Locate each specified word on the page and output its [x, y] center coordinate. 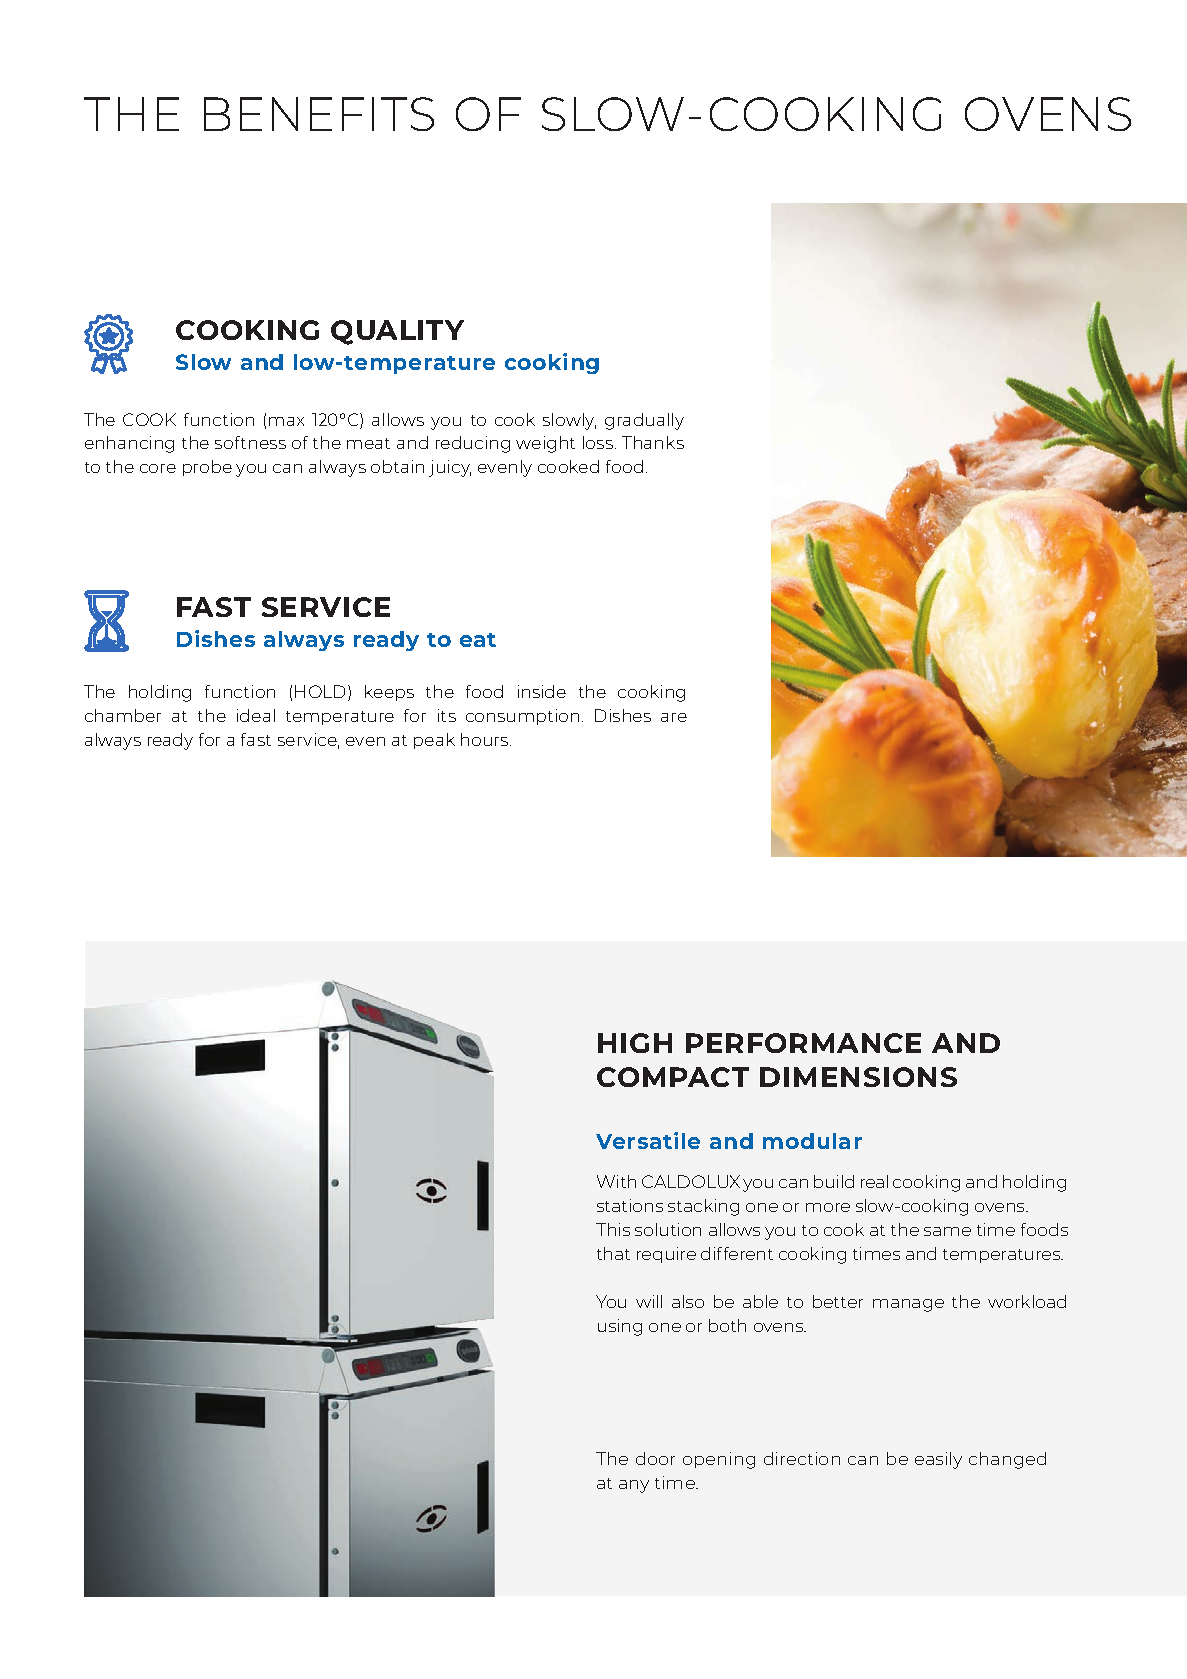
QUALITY [397, 332]
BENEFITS [319, 114]
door [655, 1458]
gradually [644, 421]
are [674, 717]
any [634, 1486]
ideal [256, 715]
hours [486, 739]
